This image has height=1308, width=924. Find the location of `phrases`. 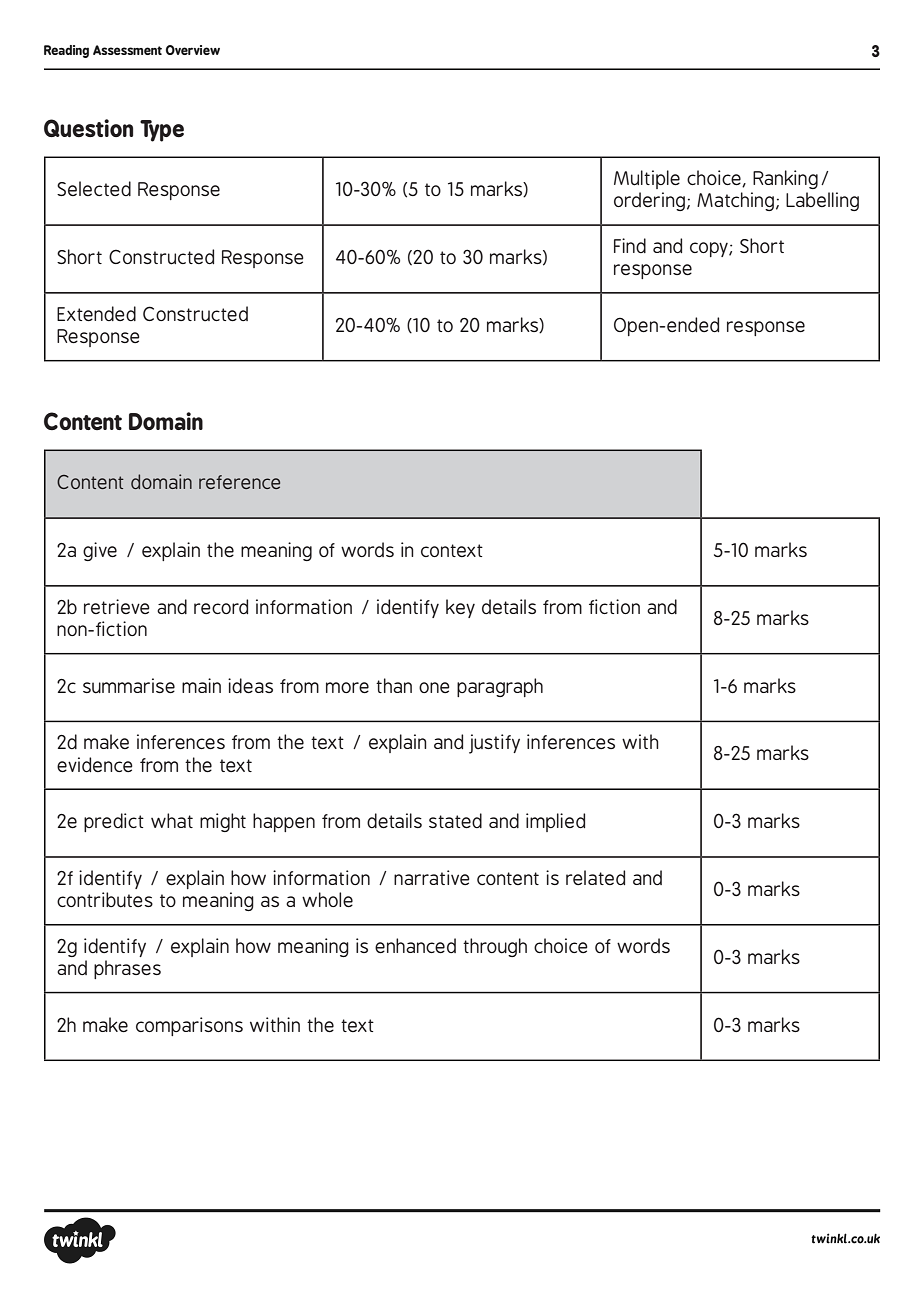

phrases is located at coordinates (127, 969).
